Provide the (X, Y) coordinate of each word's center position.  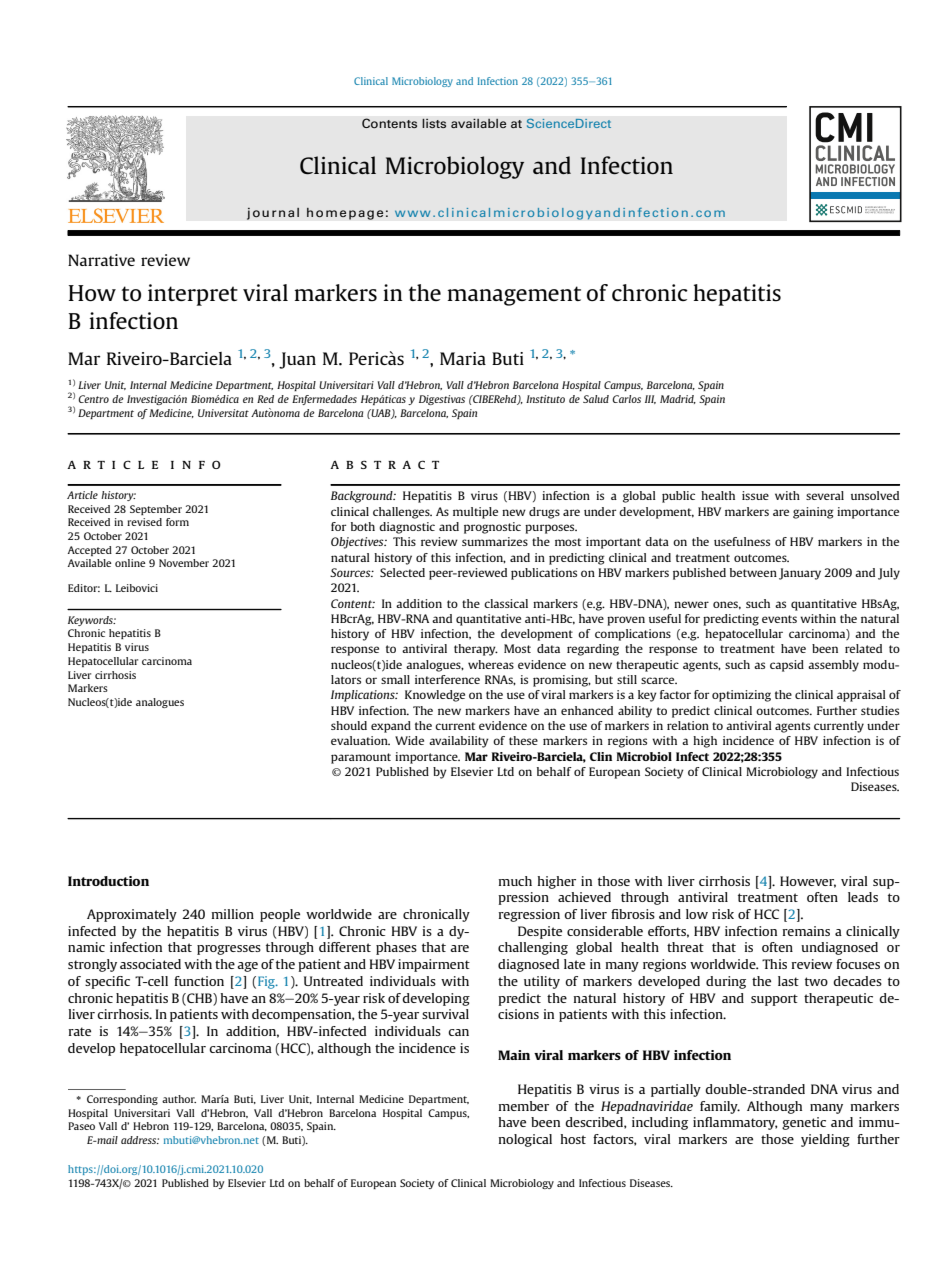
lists (434, 123)
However (808, 882)
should (349, 725)
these (523, 740)
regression (529, 915)
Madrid (678, 399)
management (514, 296)
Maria (463, 358)
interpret (193, 295)
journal (273, 213)
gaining (813, 513)
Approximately (132, 915)
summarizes (495, 541)
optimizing (741, 696)
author (179, 1099)
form (177, 522)
